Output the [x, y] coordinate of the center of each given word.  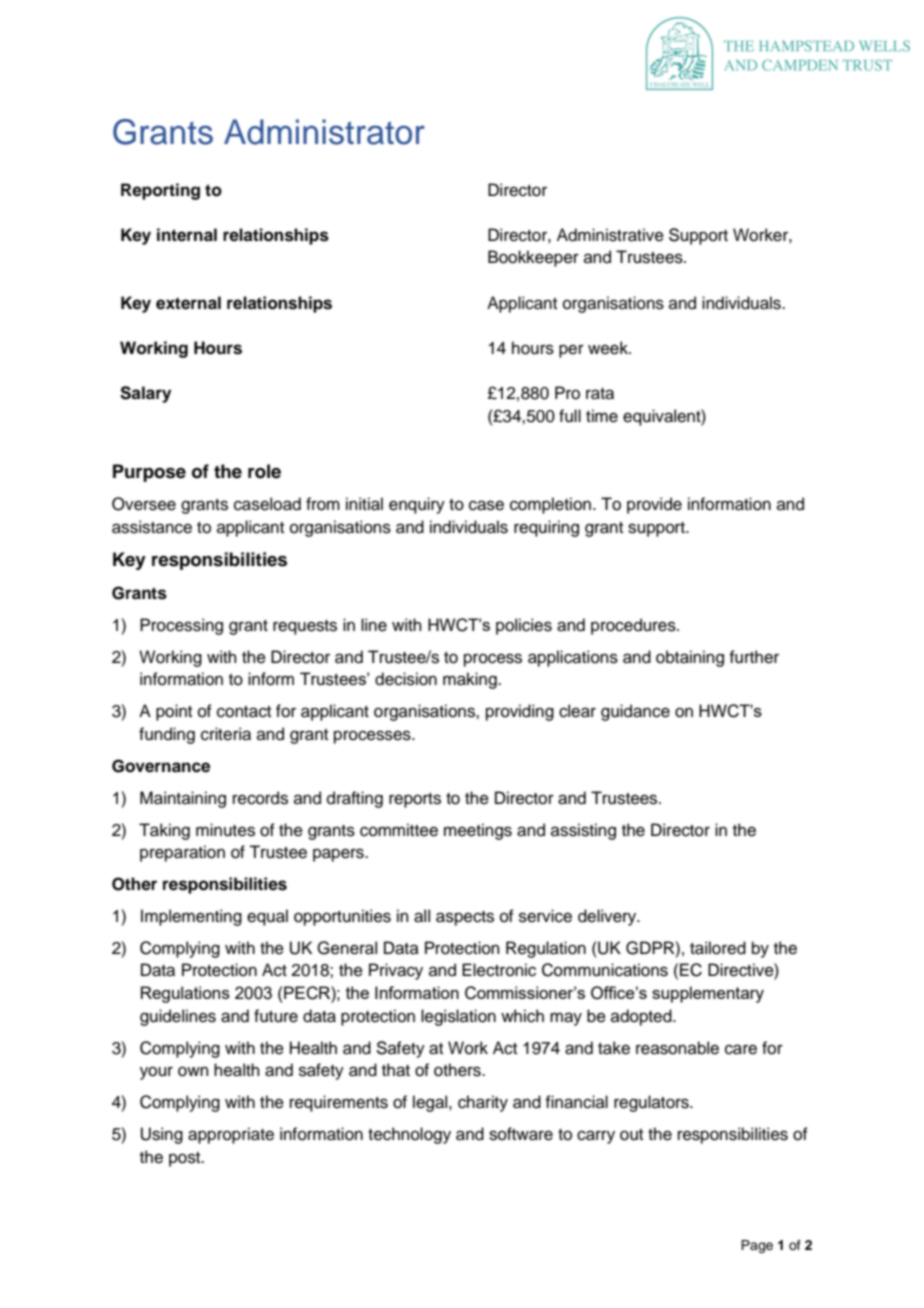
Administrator [324, 132]
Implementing [191, 917]
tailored [718, 948]
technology [409, 1135]
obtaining [690, 658]
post [186, 1159]
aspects [465, 918]
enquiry [417, 505]
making [471, 680]
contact [244, 712]
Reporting [160, 191]
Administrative [610, 235]
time [602, 416]
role [264, 471]
